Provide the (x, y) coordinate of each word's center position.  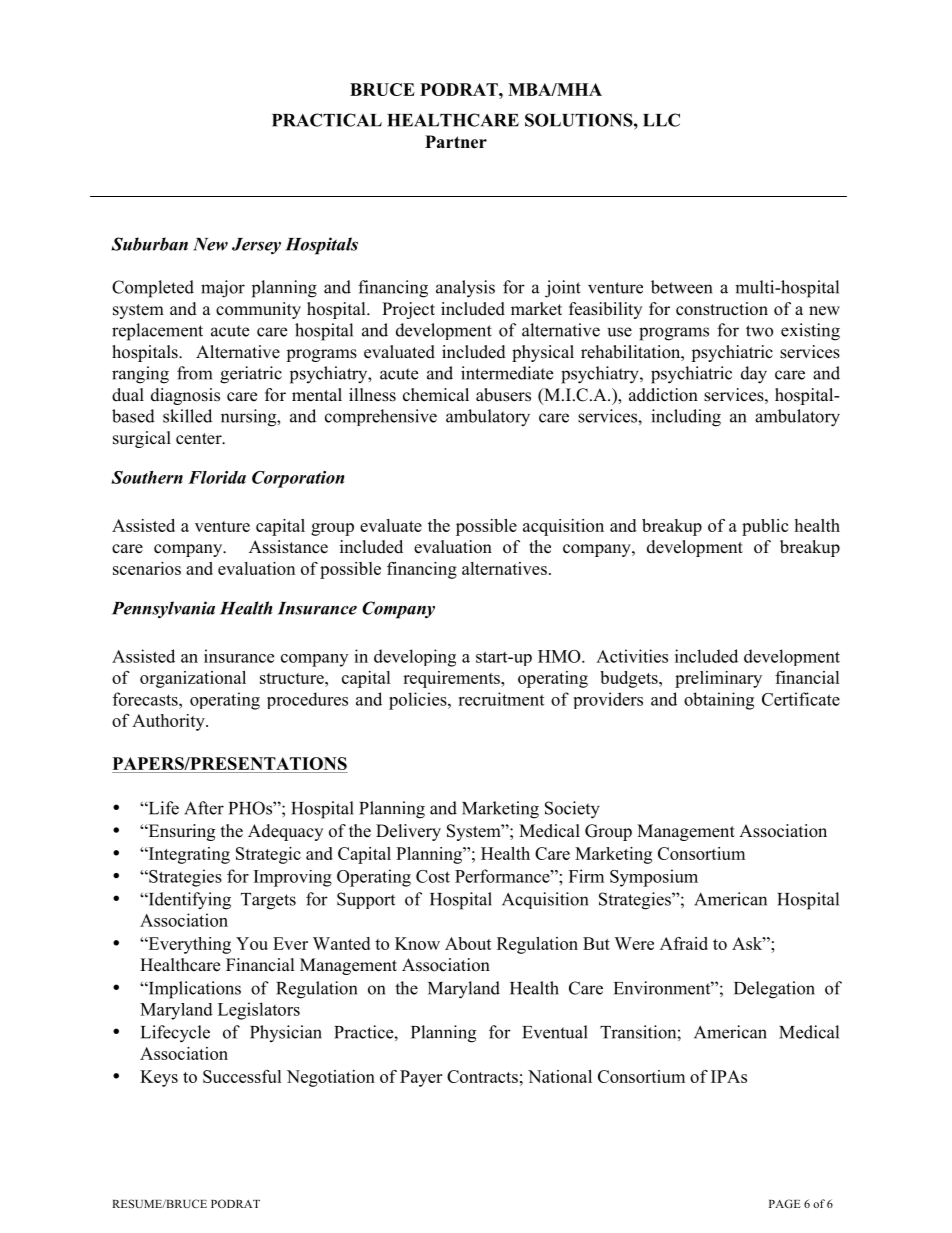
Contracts (482, 1076)
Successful (242, 1076)
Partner (456, 142)
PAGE (785, 1203)
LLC (661, 120)
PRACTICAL (327, 120)
